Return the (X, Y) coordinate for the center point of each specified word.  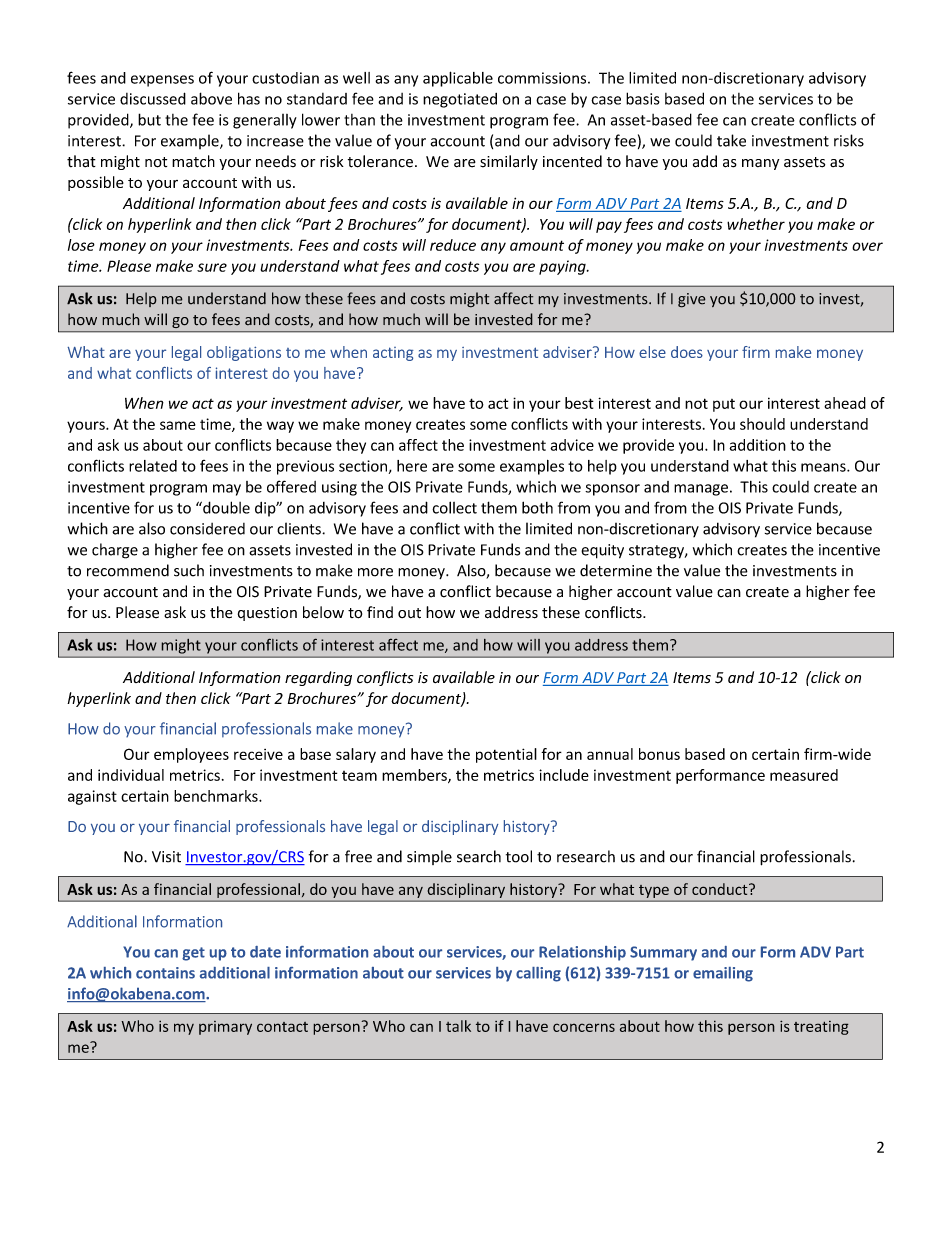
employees (191, 755)
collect (454, 507)
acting (393, 354)
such (189, 570)
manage (701, 490)
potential (506, 755)
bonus (659, 754)
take (731, 140)
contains (165, 973)
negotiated (460, 100)
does (687, 352)
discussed (153, 98)
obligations (244, 353)
